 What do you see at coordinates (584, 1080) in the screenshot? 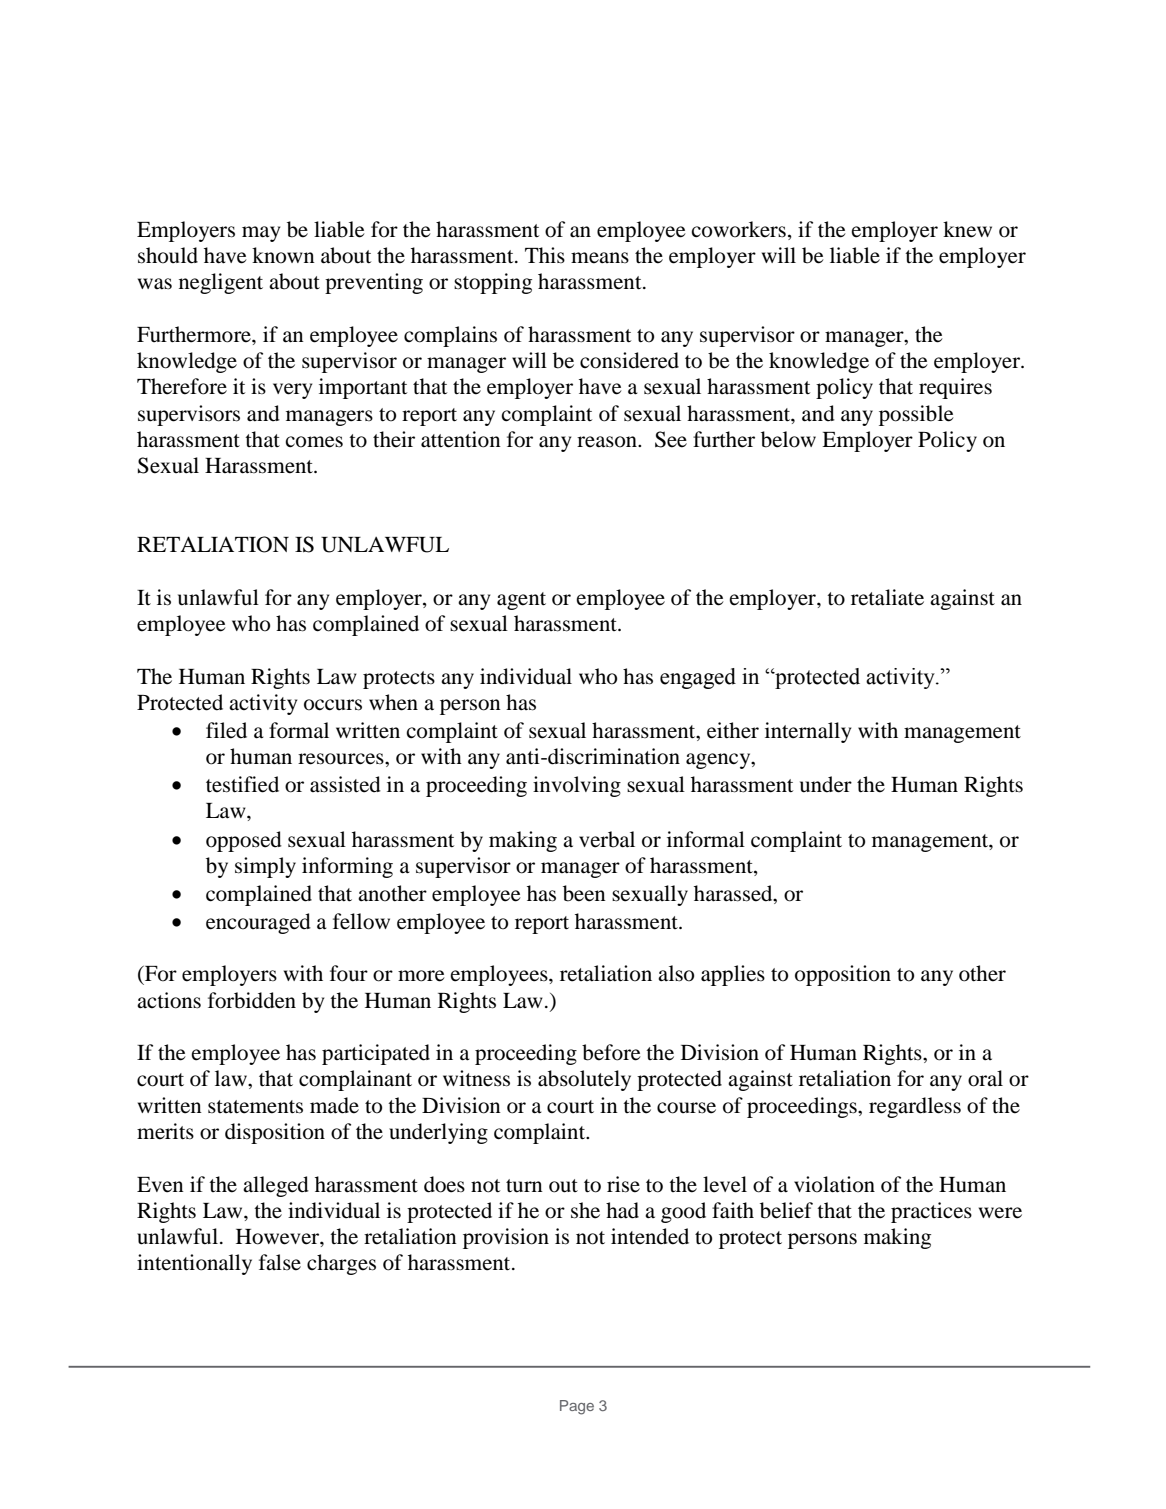
I see `absolutely` at bounding box center [584, 1080].
